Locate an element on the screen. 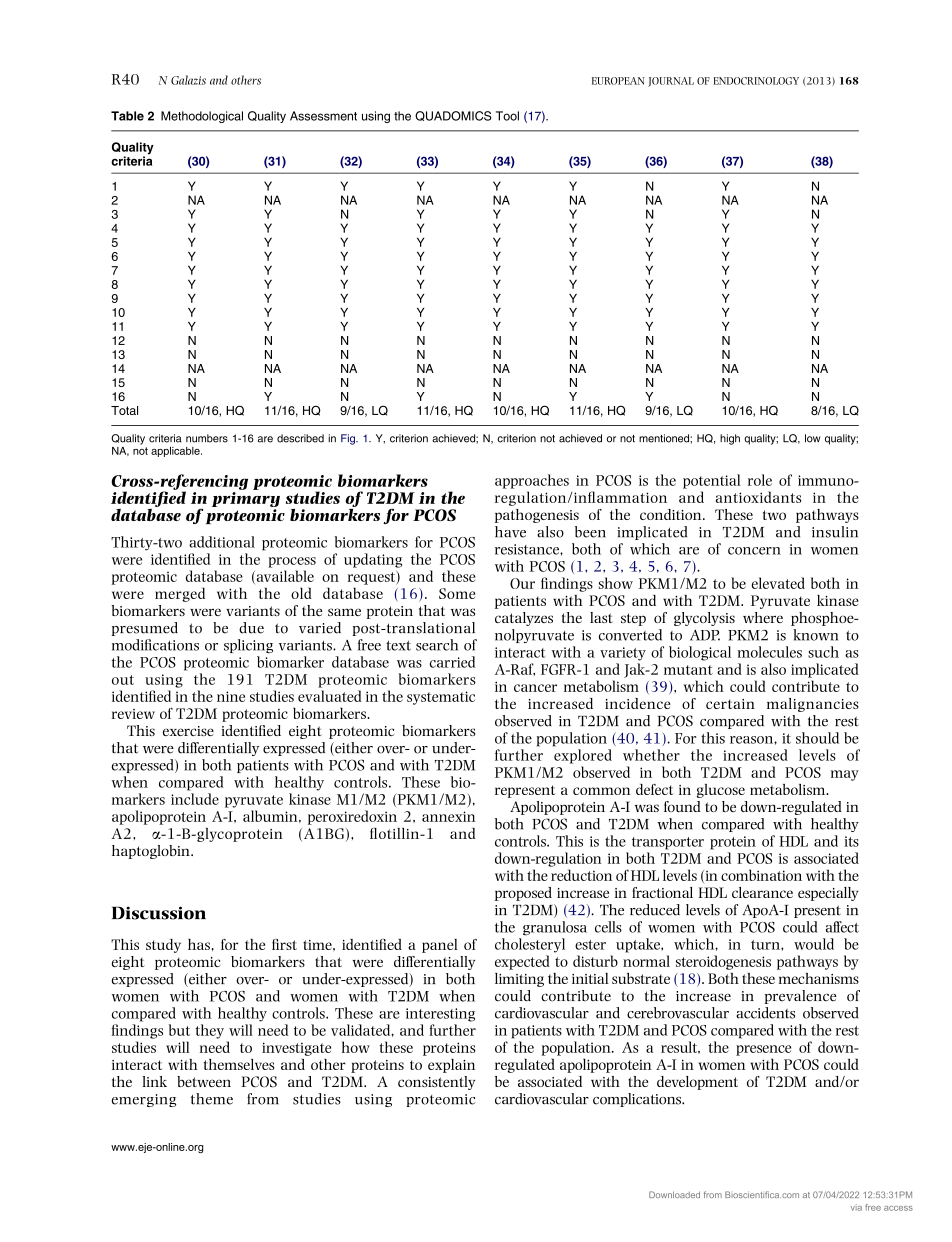 This screenshot has width=952, height=1242. approaches is located at coordinates (532, 481).
